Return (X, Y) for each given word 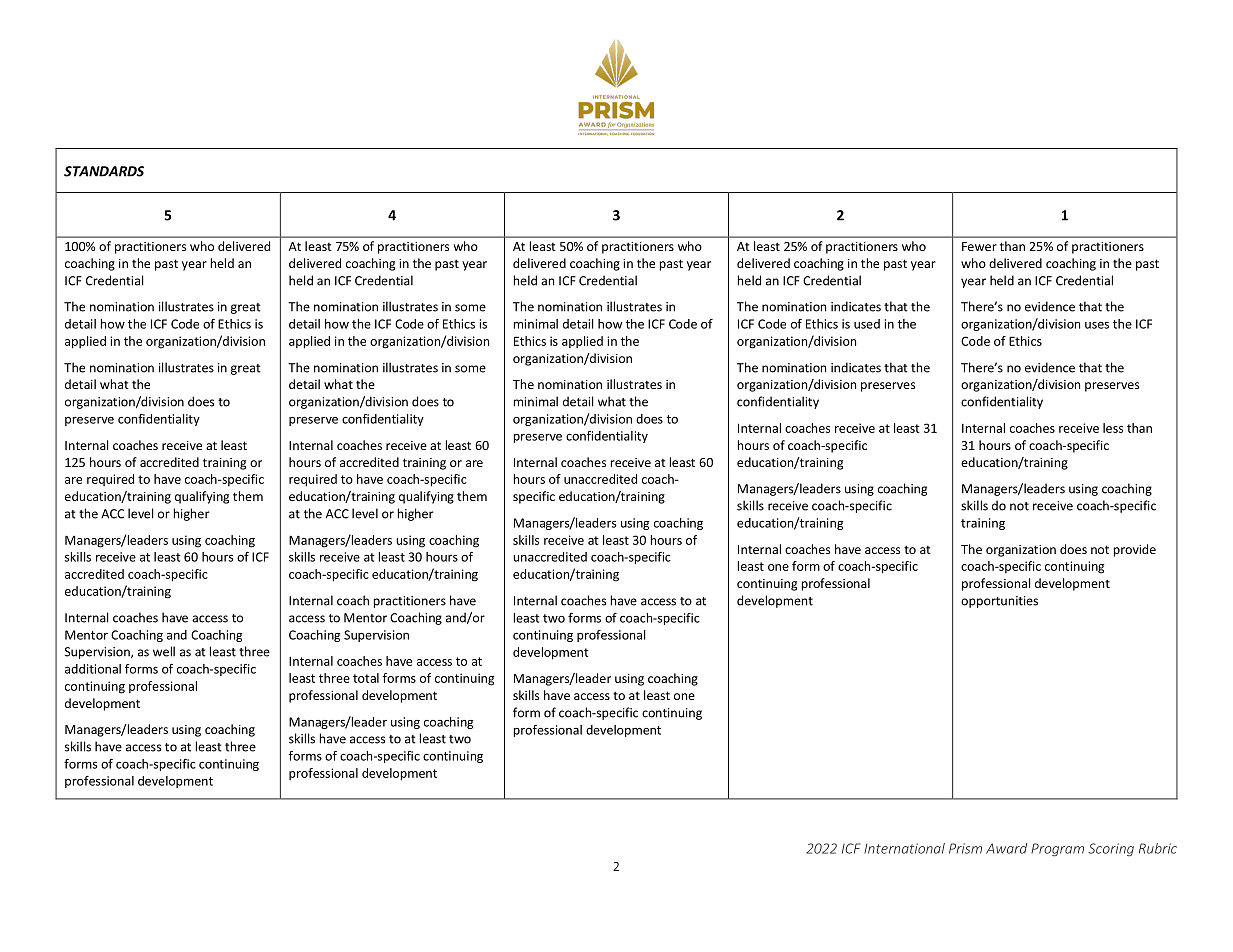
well (164, 651)
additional (93, 669)
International (904, 848)
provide (1135, 550)
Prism (965, 848)
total (366, 678)
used (867, 324)
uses (1097, 325)
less (1113, 428)
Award (1006, 848)
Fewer (979, 246)
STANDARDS (104, 171)
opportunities (999, 602)
